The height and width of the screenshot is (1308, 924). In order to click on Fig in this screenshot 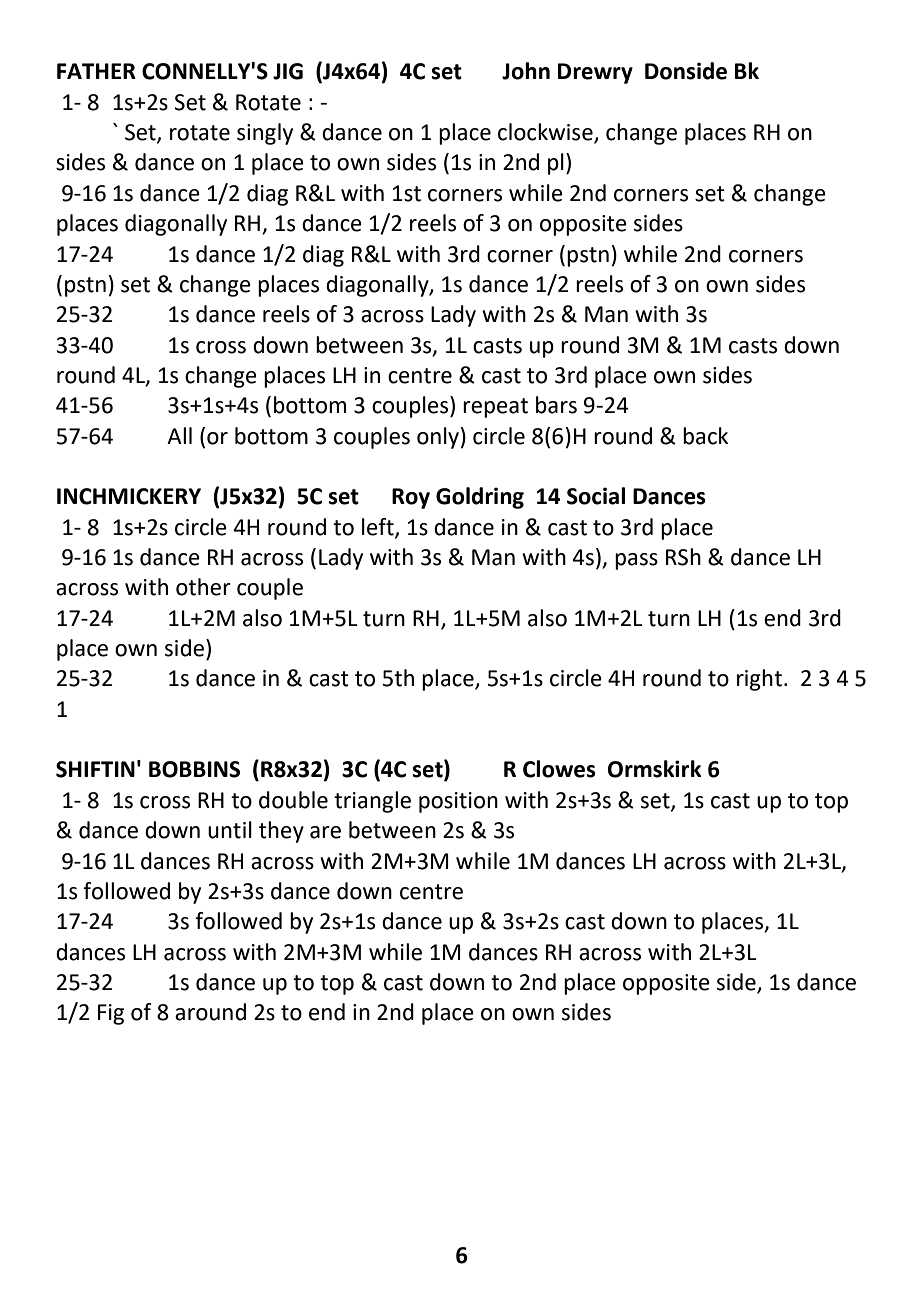, I will do `click(111, 1014)`.
